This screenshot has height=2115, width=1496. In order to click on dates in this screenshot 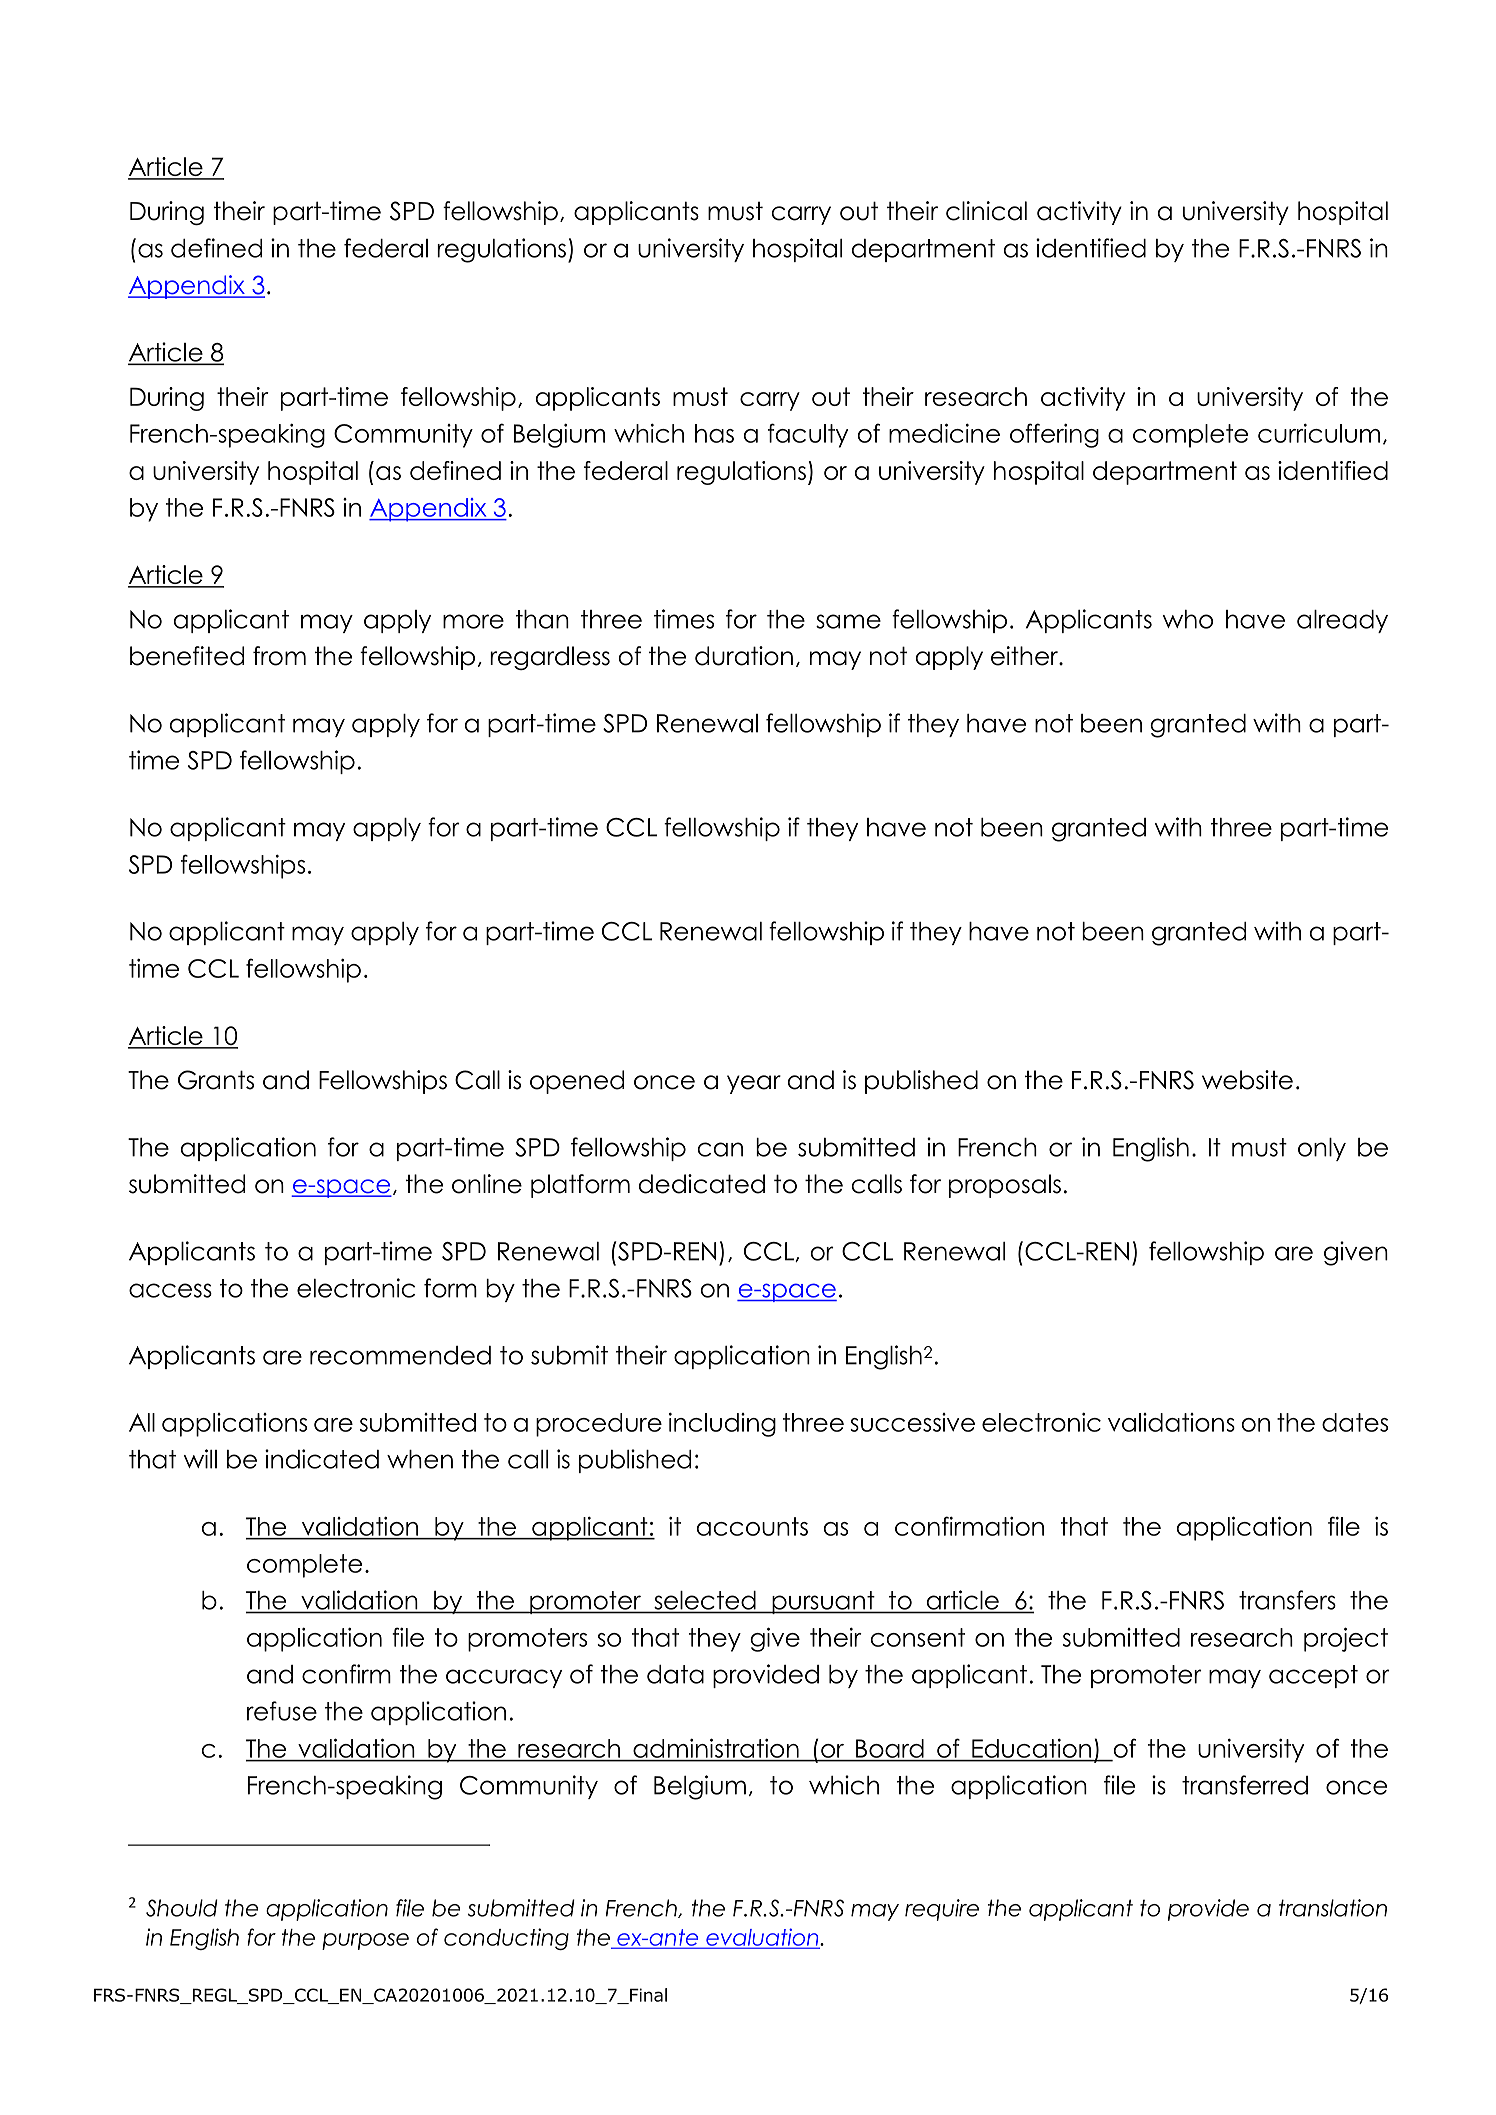, I will do `click(1355, 1422)`.
